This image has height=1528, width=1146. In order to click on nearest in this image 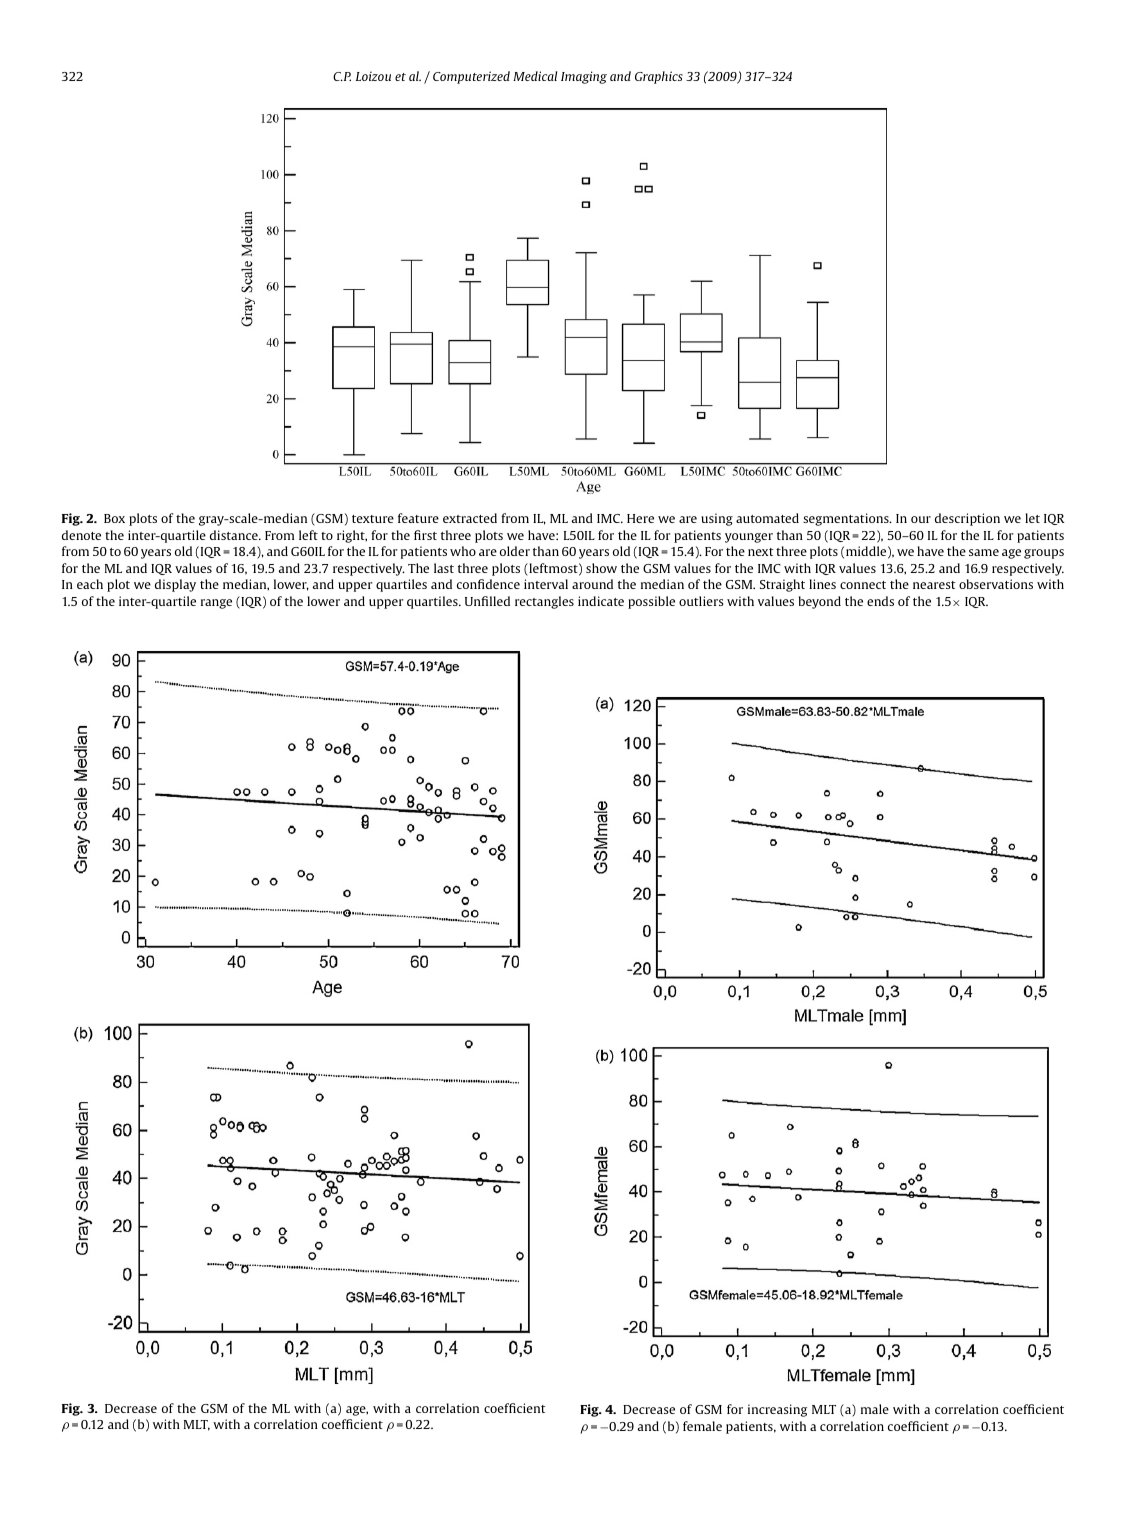, I will do `click(934, 585)`.
